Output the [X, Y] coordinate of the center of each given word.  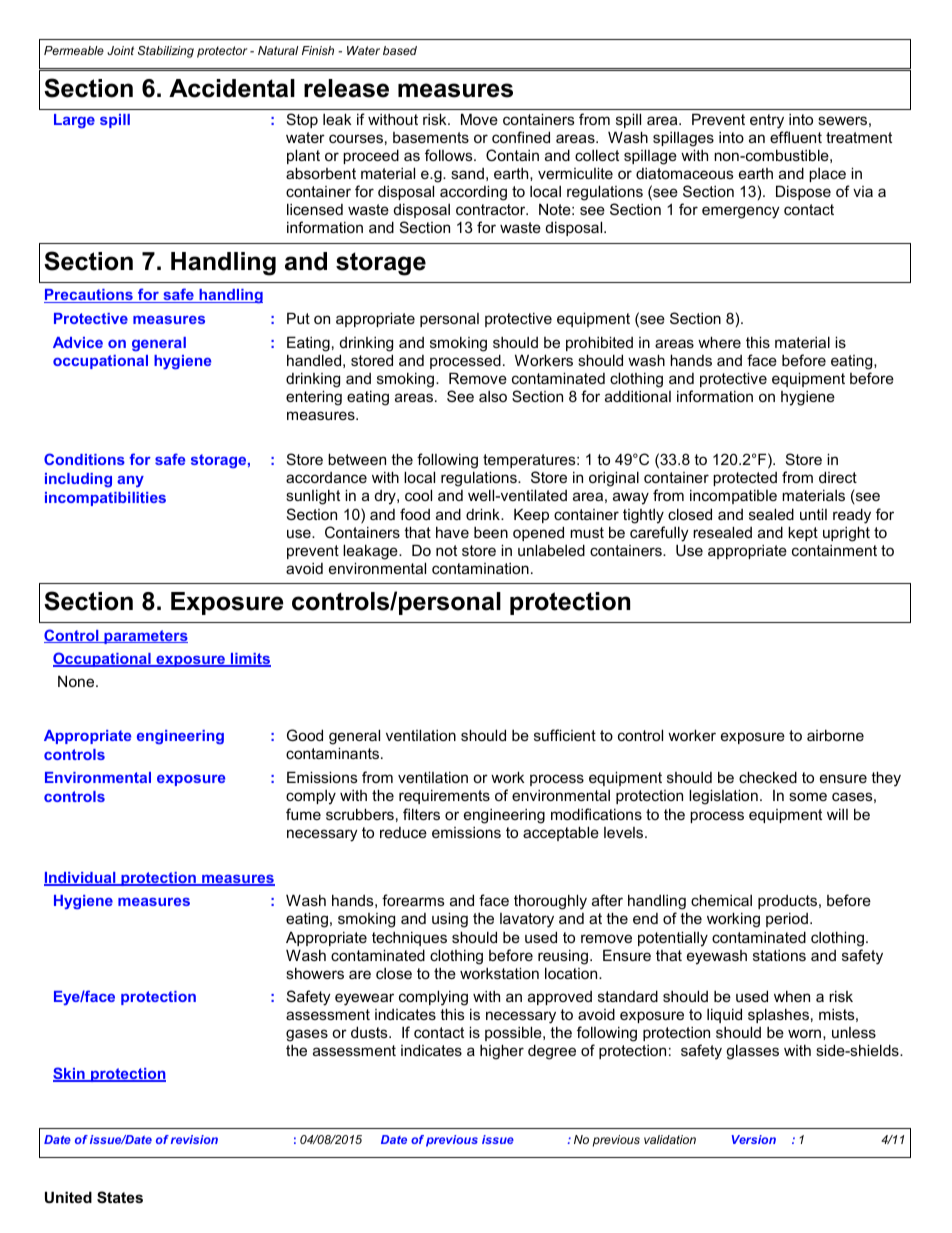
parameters [145, 637]
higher [502, 1052]
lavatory [527, 920]
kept [803, 533]
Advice [78, 342]
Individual [81, 879]
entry [767, 121]
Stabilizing [166, 52]
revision [194, 1139]
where [719, 342]
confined [521, 137]
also [493, 396]
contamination [480, 568]
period [788, 919]
